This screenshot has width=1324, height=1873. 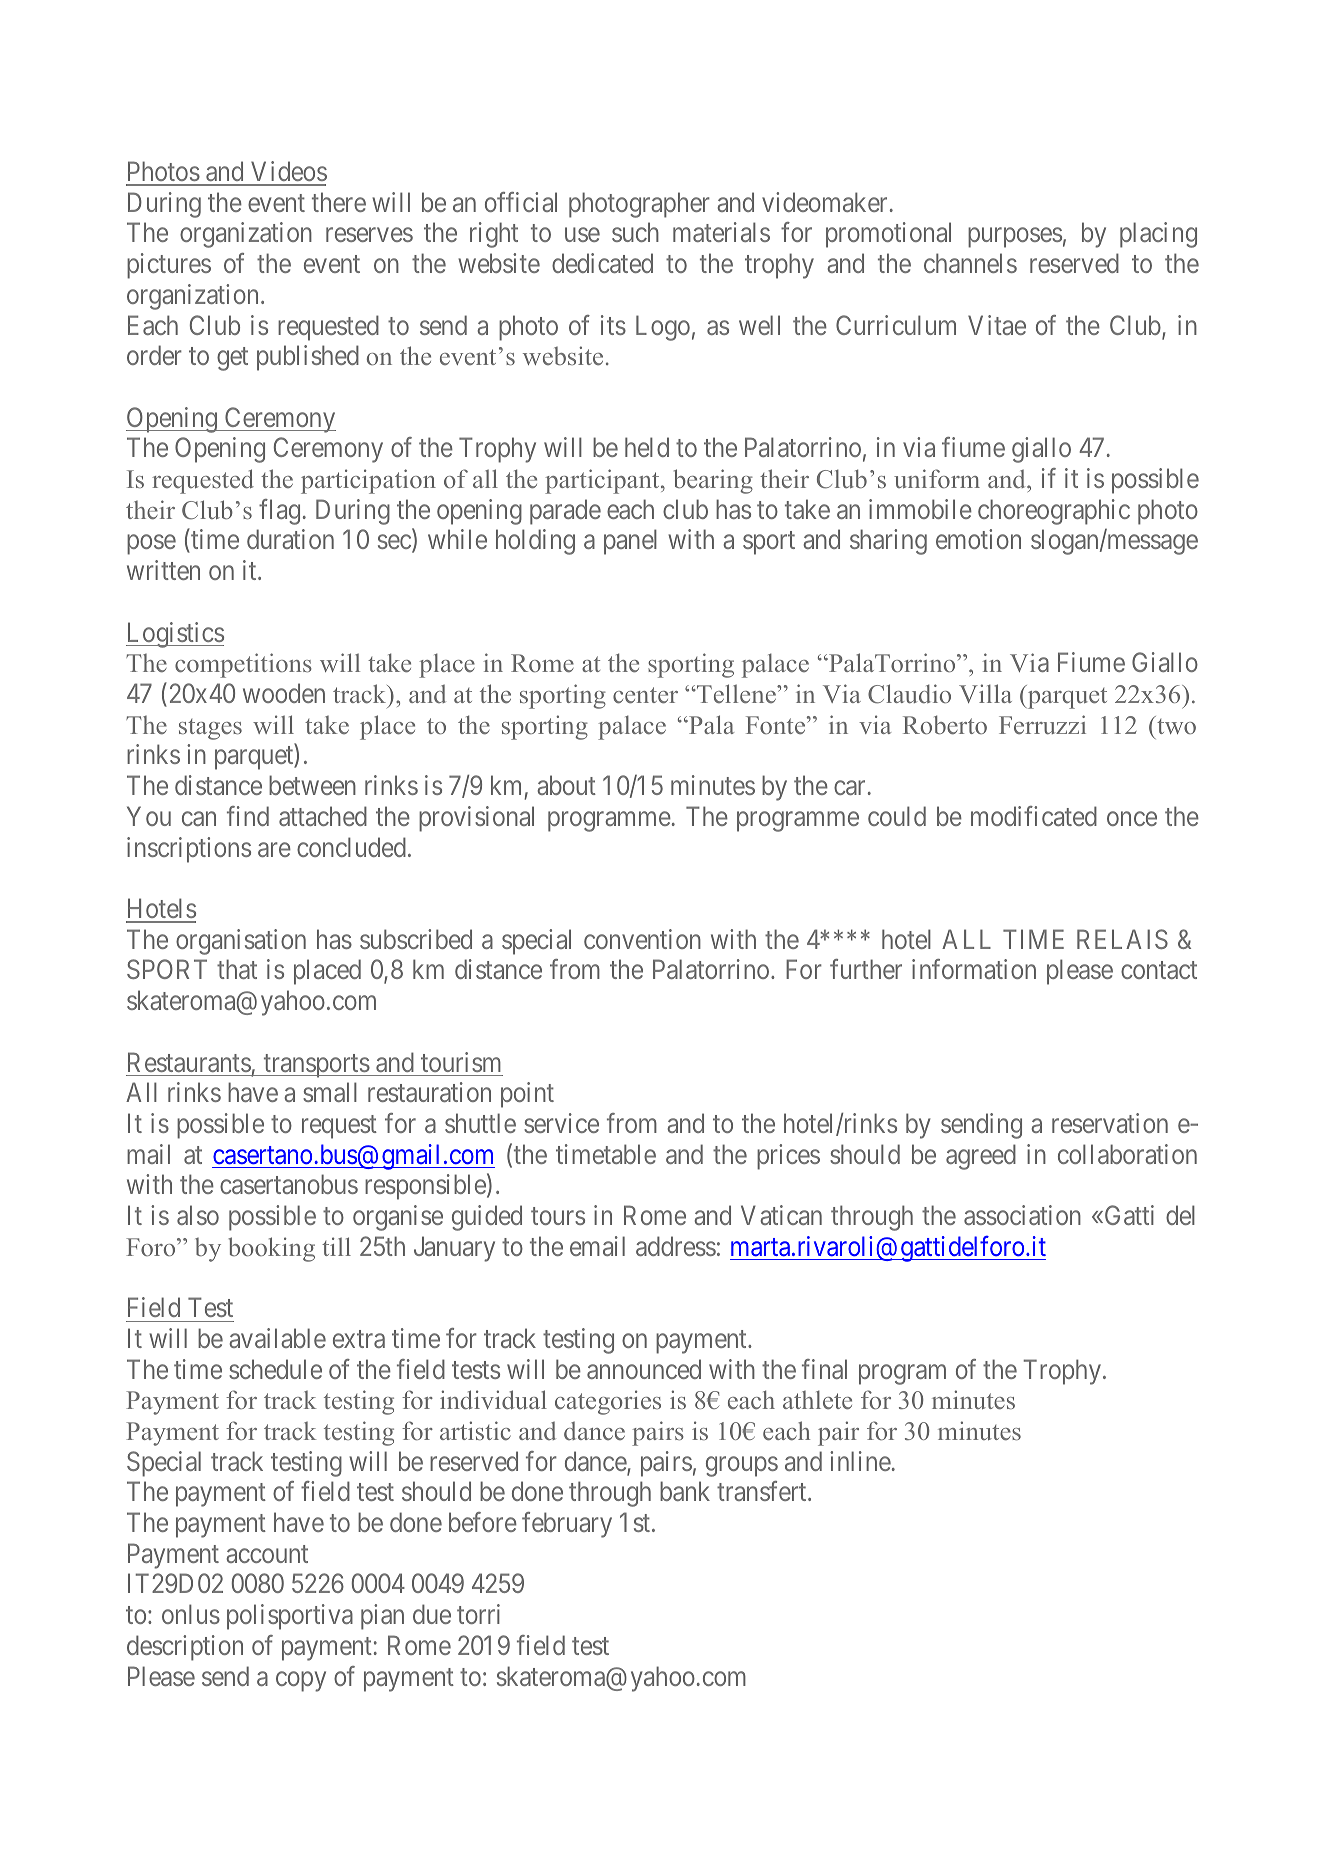 I want to click on announced, so click(x=644, y=1369).
